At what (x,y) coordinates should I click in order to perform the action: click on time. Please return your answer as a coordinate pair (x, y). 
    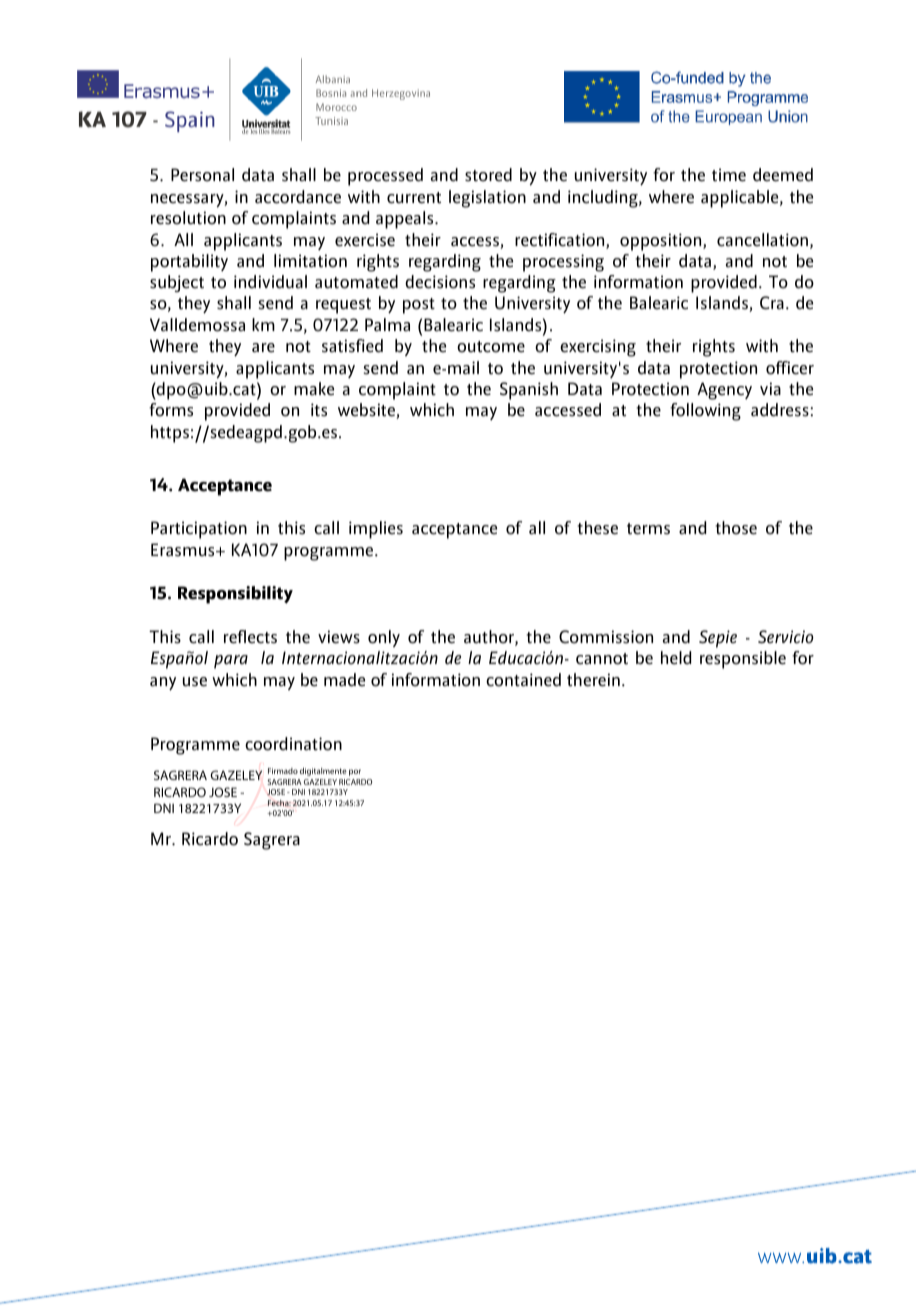
    Looking at the image, I should click on (729, 175).
